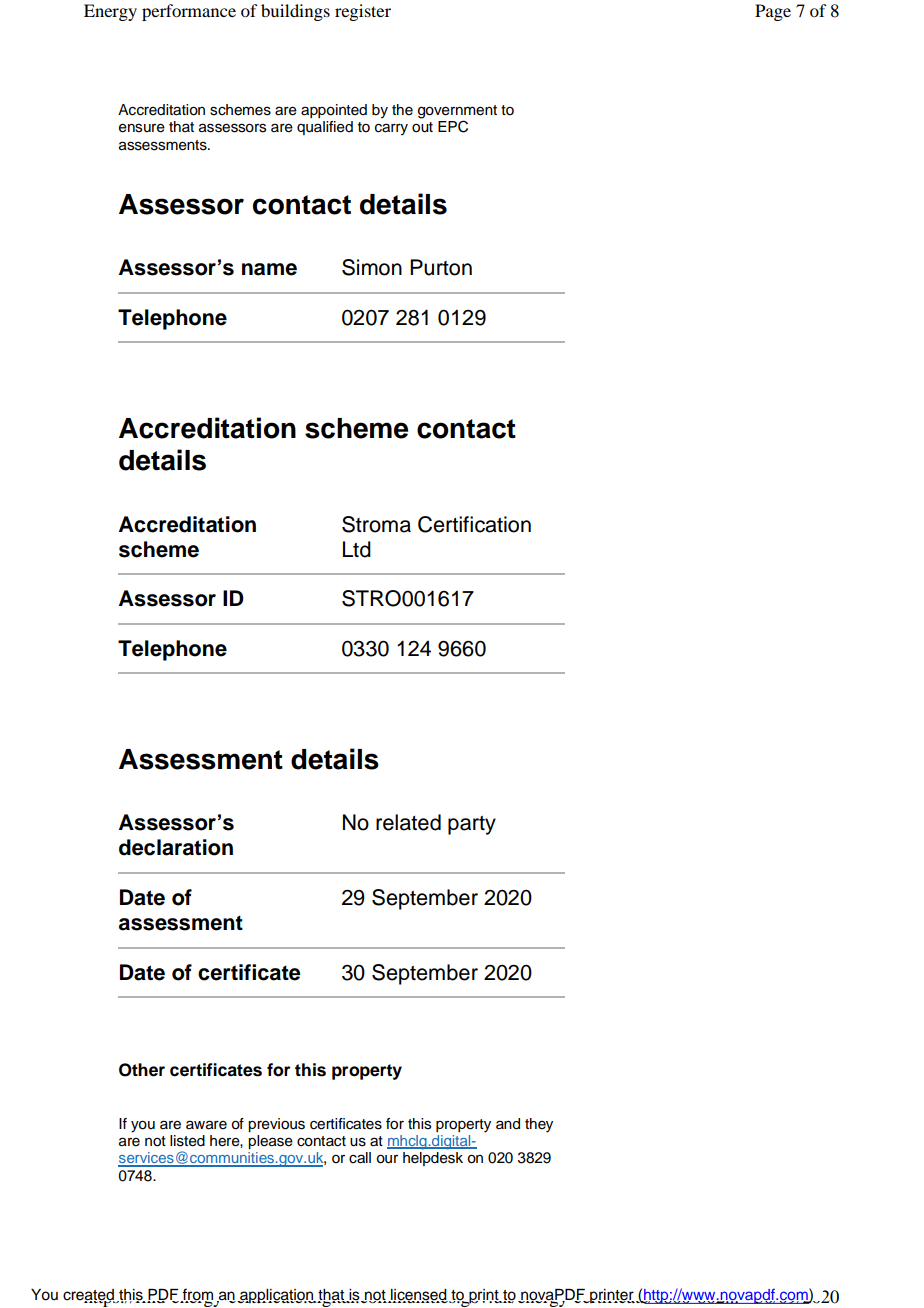 Image resolution: width=924 pixels, height=1308 pixels. Describe the element at coordinates (418, 1296) in the screenshot. I see `licensed` at that location.
